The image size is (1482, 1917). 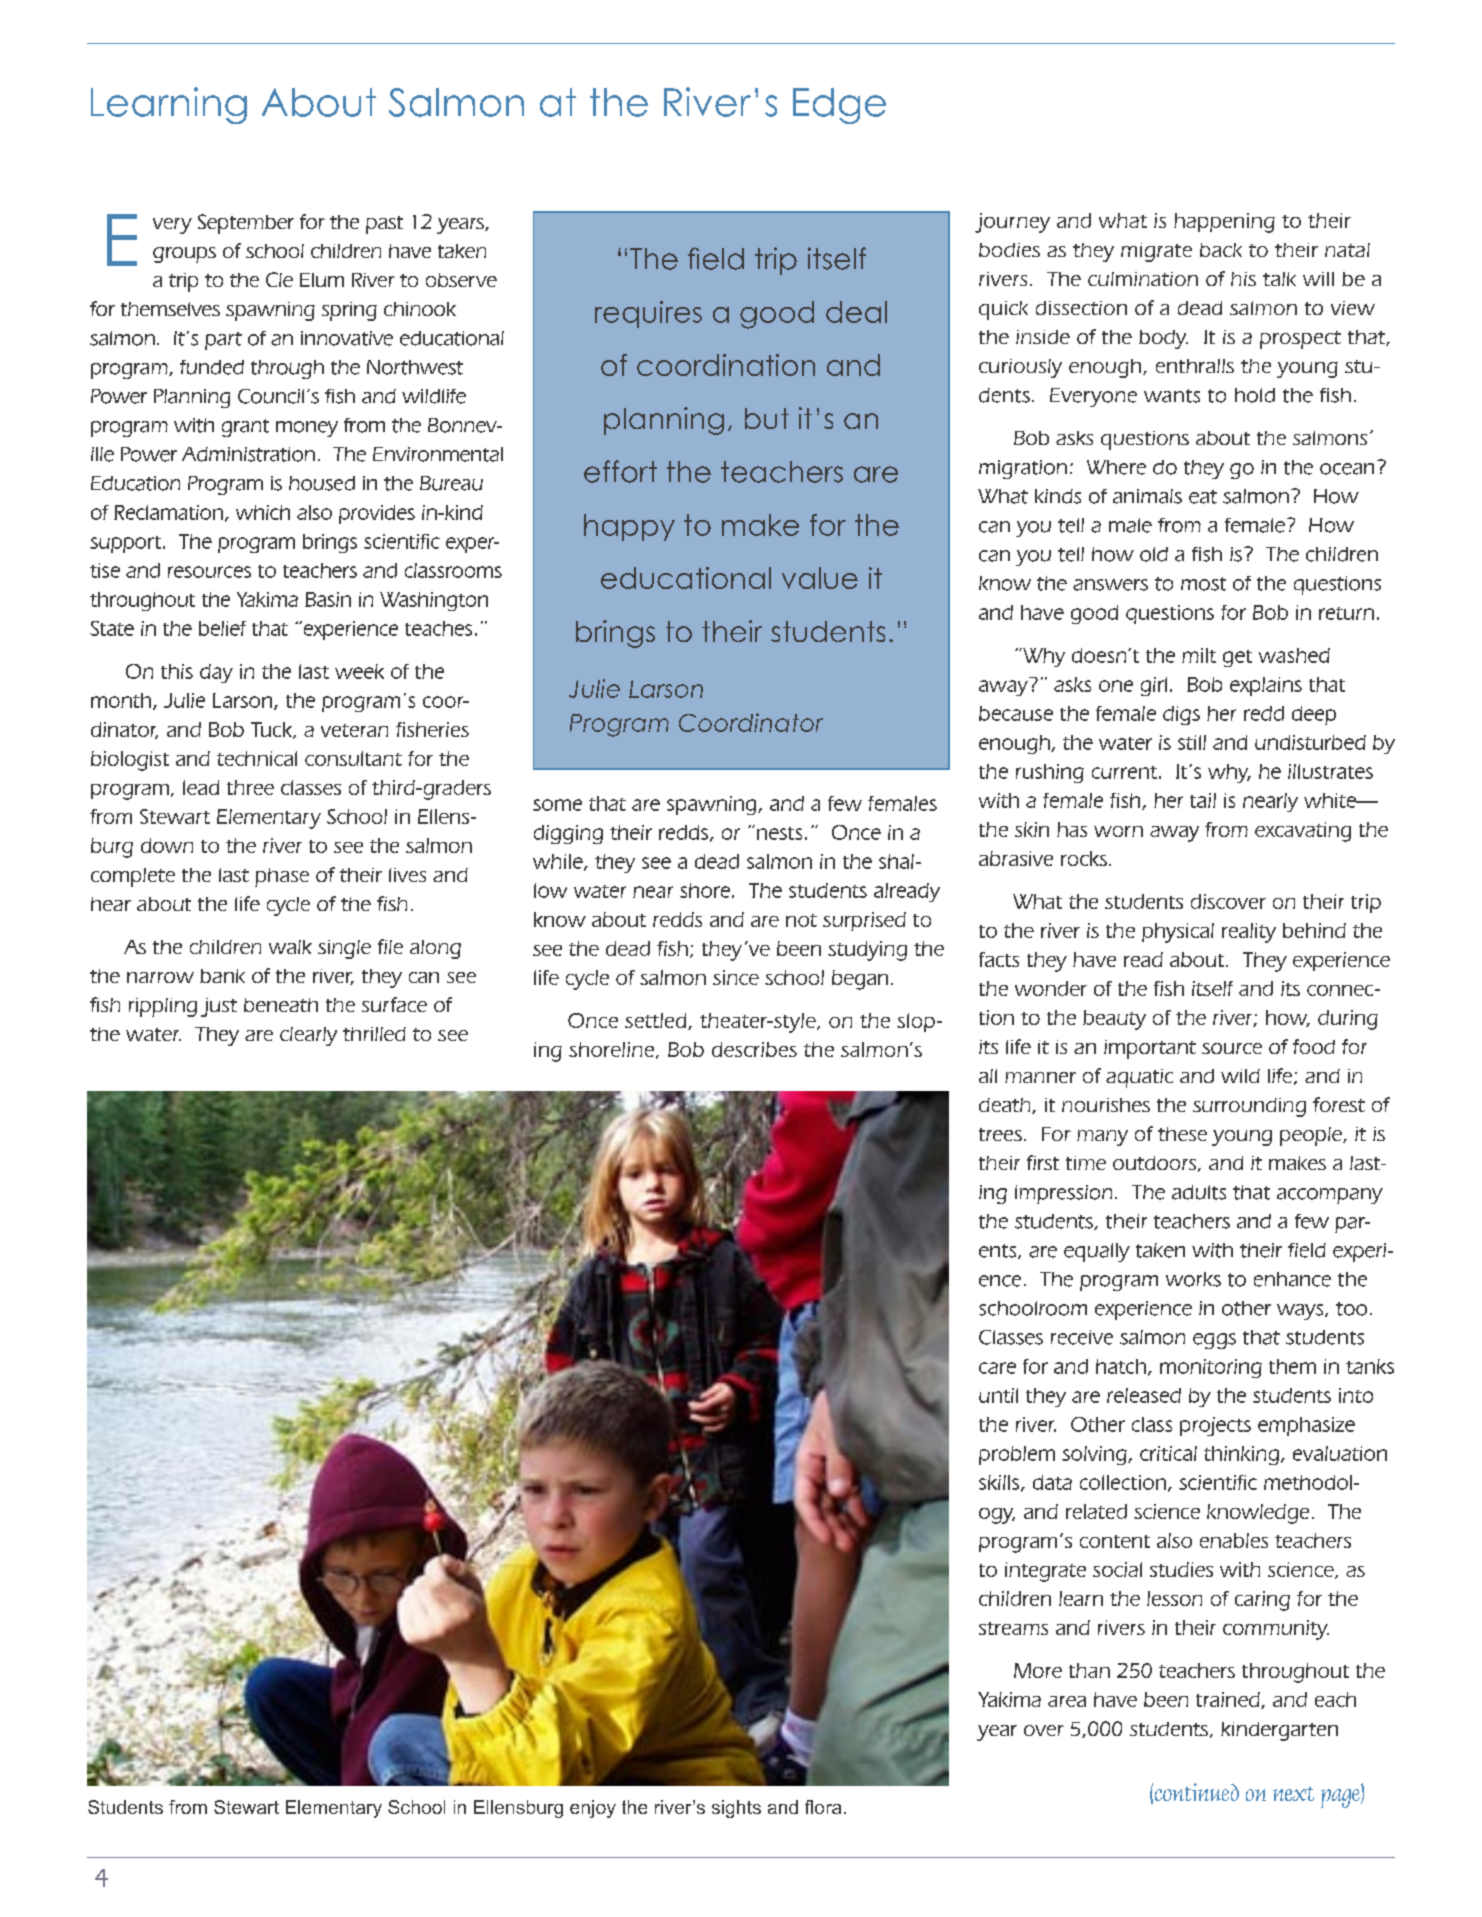 What do you see at coordinates (997, 1368) in the image?
I see `care` at bounding box center [997, 1368].
